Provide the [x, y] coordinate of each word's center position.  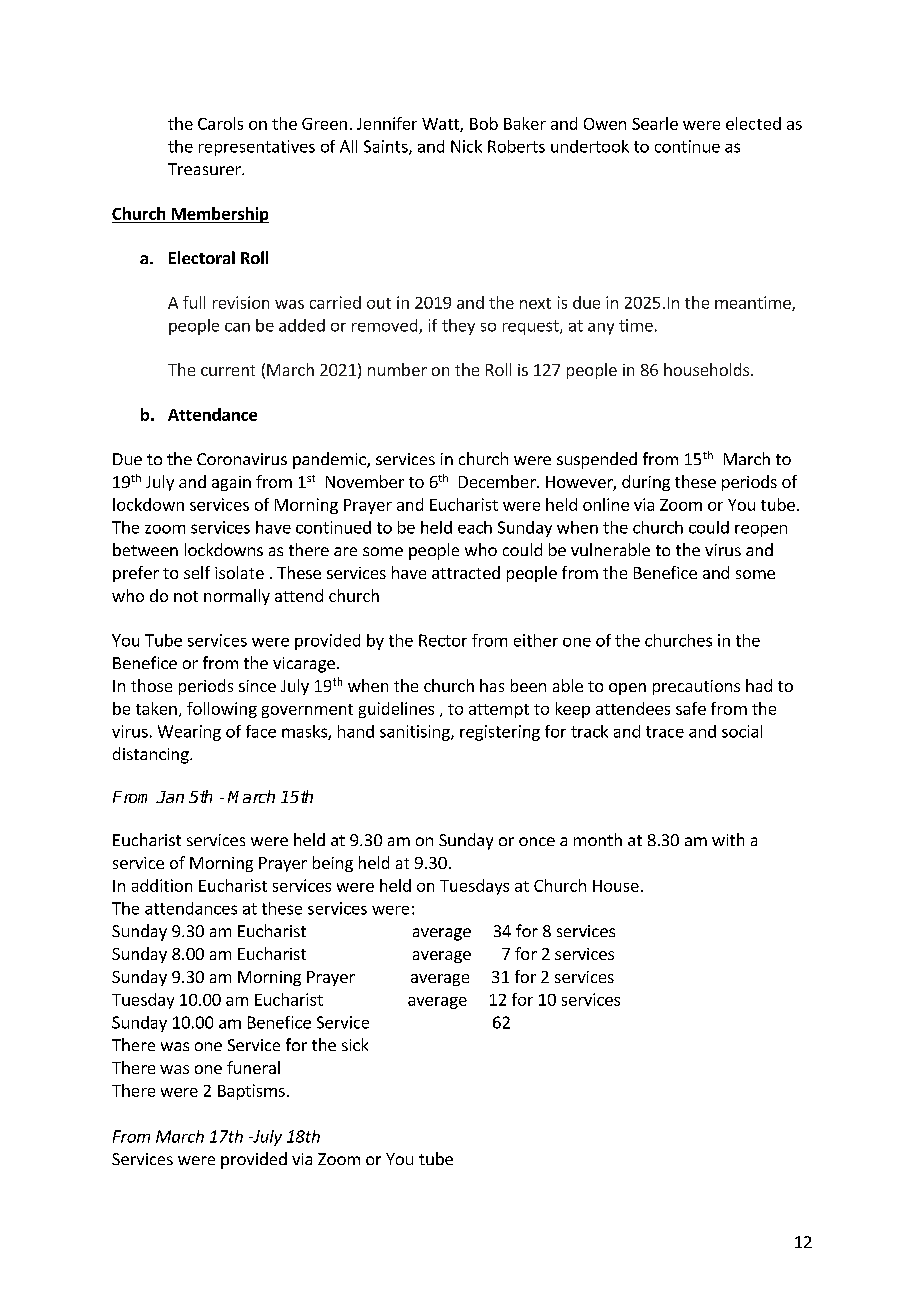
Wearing [189, 733]
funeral [253, 1067]
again [231, 483]
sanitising [416, 733]
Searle [655, 123]
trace [665, 732]
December [498, 481]
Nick [466, 146]
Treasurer [205, 169]
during [646, 483]
